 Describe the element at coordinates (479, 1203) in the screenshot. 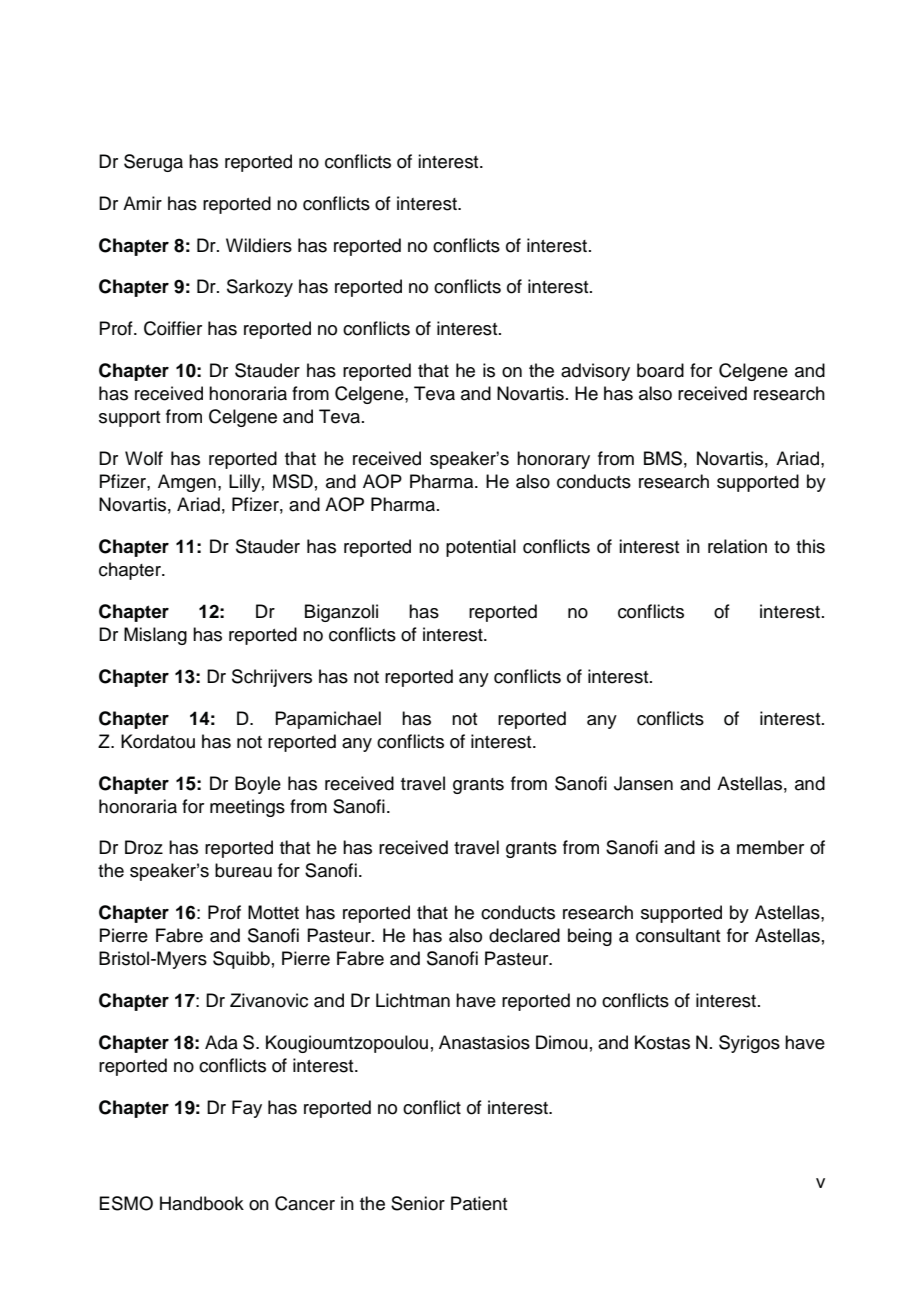

I see `Patient` at that location.
